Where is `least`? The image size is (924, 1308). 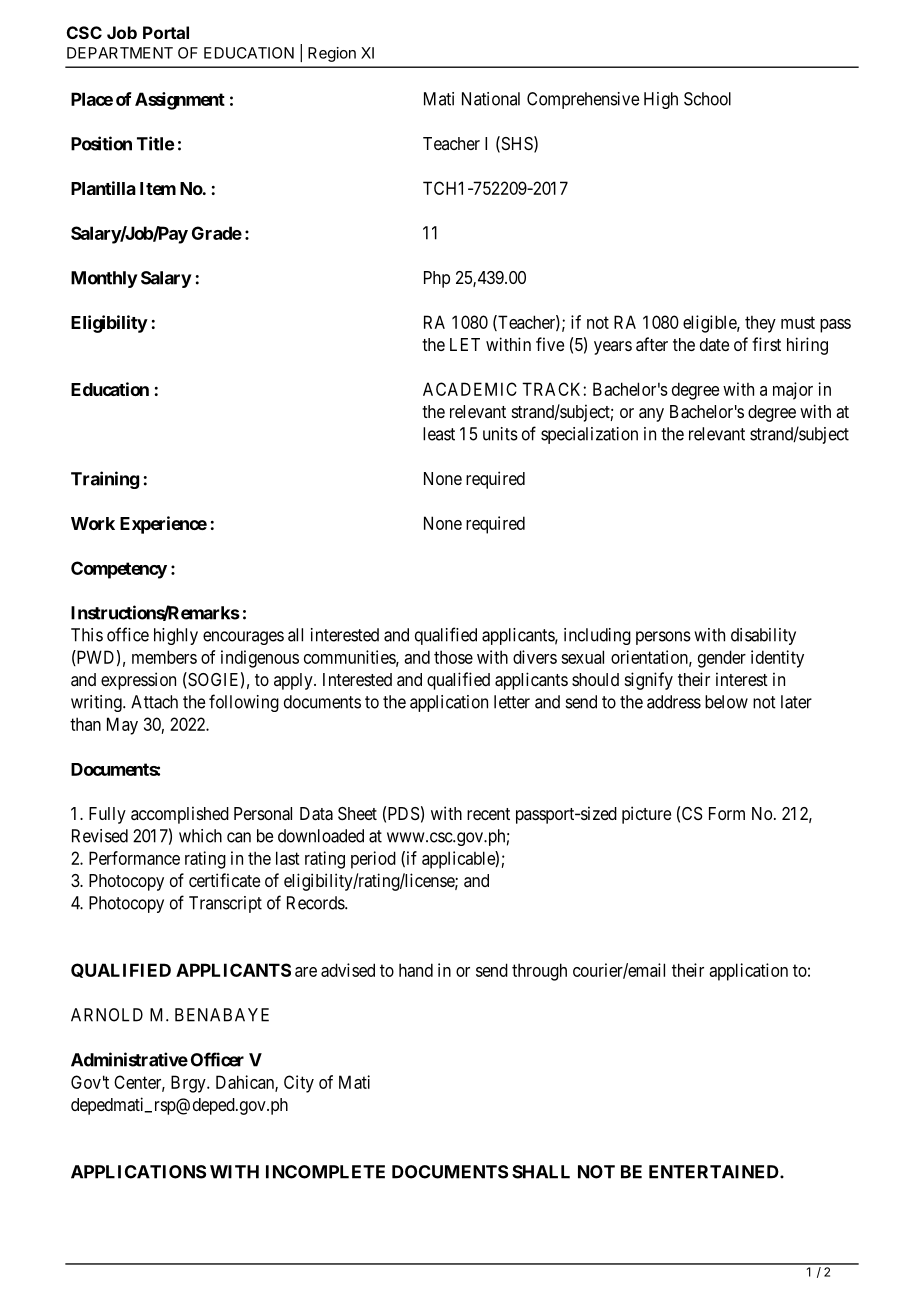
least is located at coordinates (439, 434).
